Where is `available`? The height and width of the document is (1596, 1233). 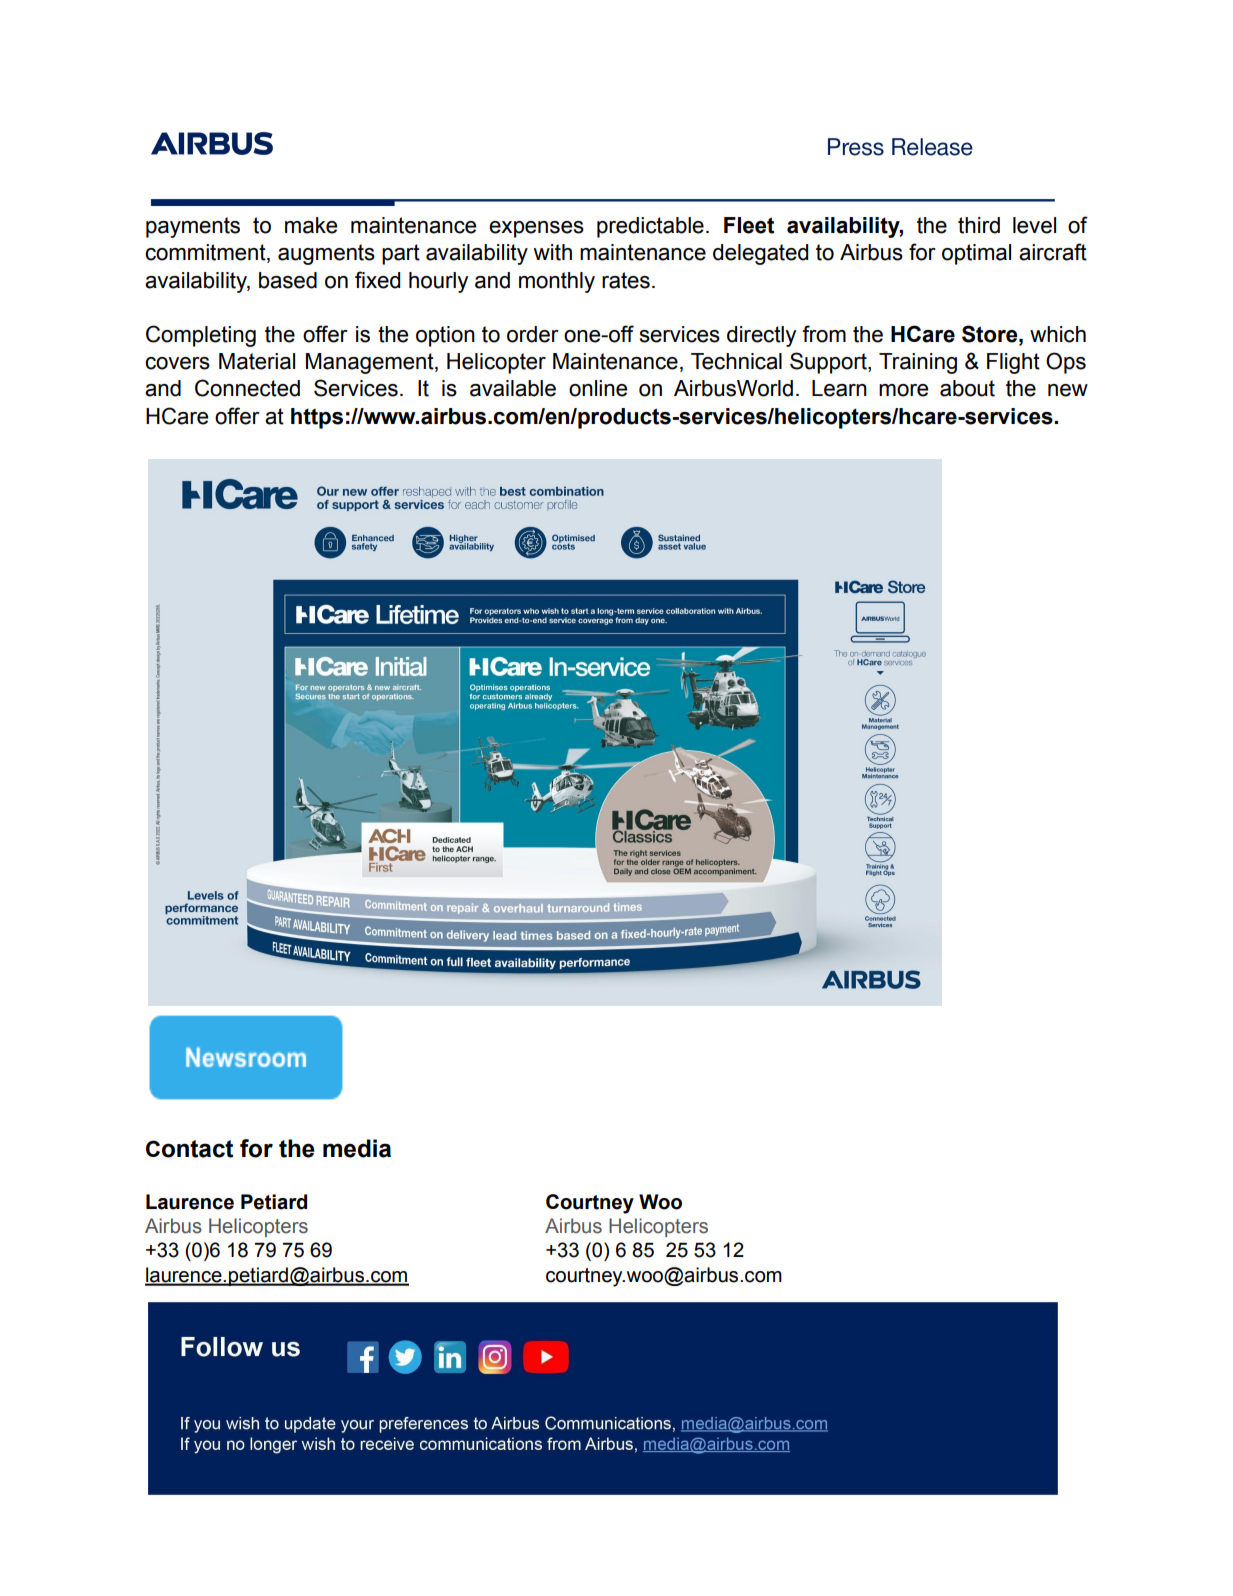
available is located at coordinates (513, 388).
